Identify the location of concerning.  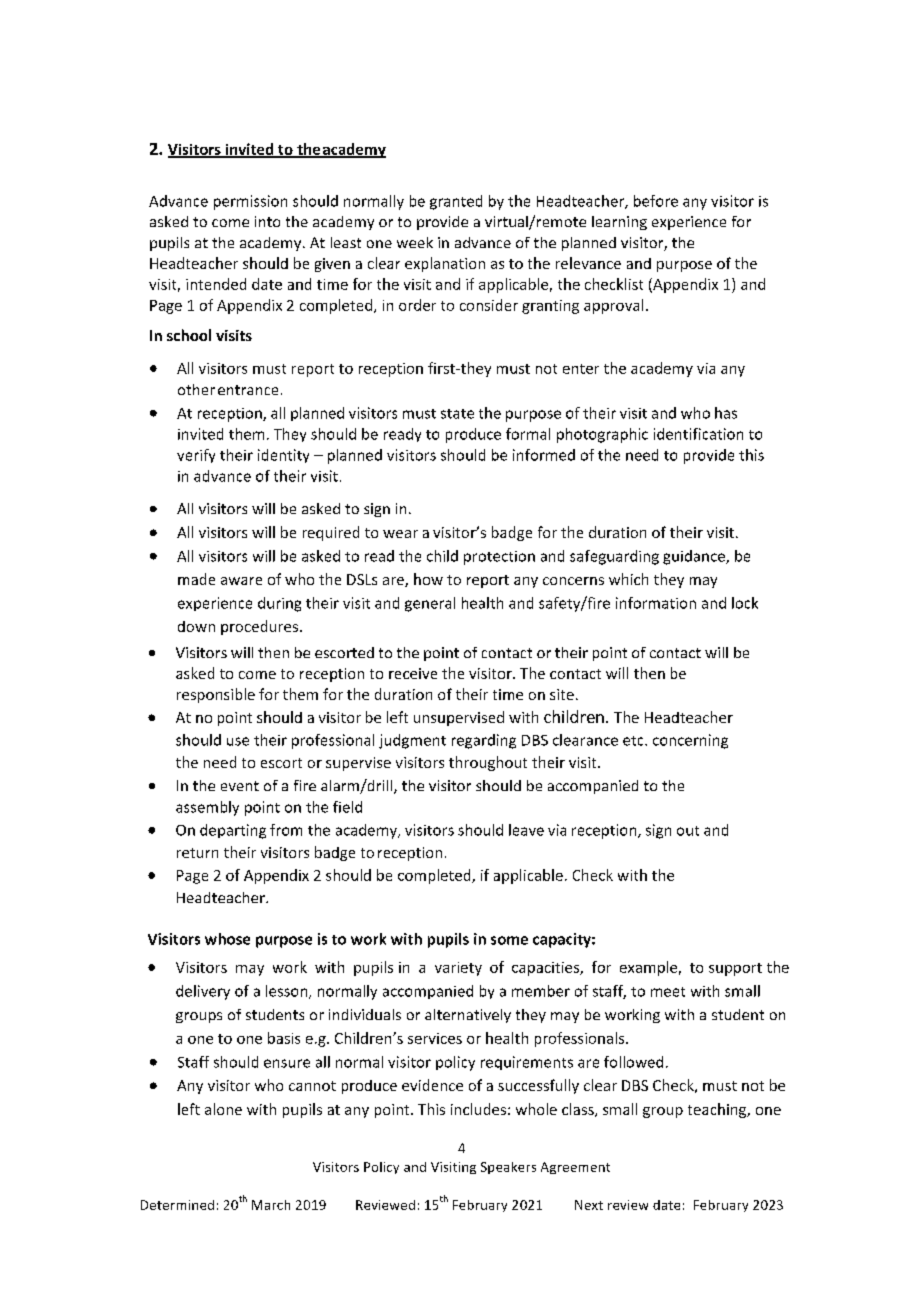
(690, 741).
